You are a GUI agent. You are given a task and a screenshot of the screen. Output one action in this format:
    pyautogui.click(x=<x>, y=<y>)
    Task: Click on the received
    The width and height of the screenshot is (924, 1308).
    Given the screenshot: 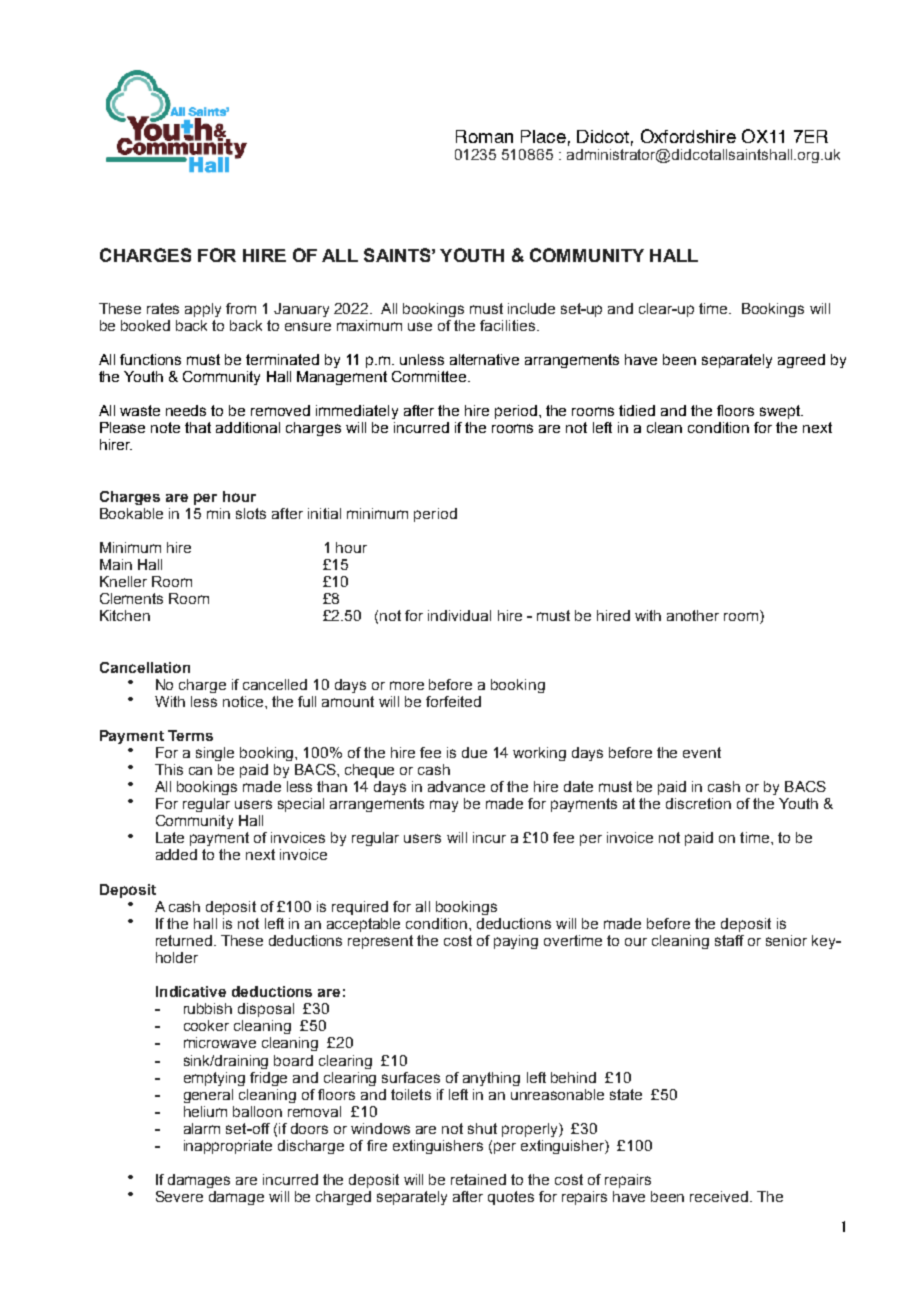 What is the action you would take?
    pyautogui.click(x=719, y=1196)
